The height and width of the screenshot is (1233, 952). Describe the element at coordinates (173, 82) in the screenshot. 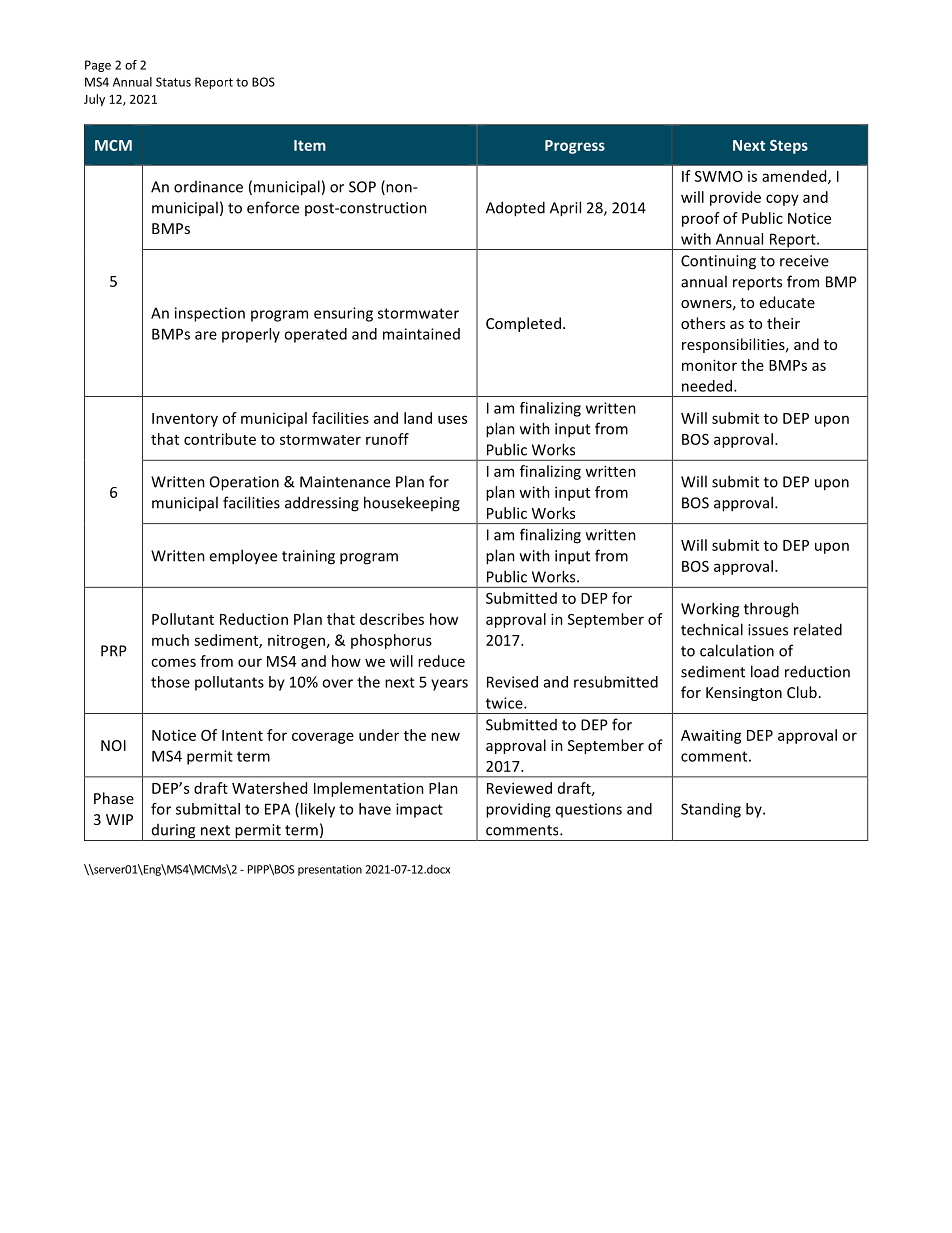

I see `Status` at that location.
